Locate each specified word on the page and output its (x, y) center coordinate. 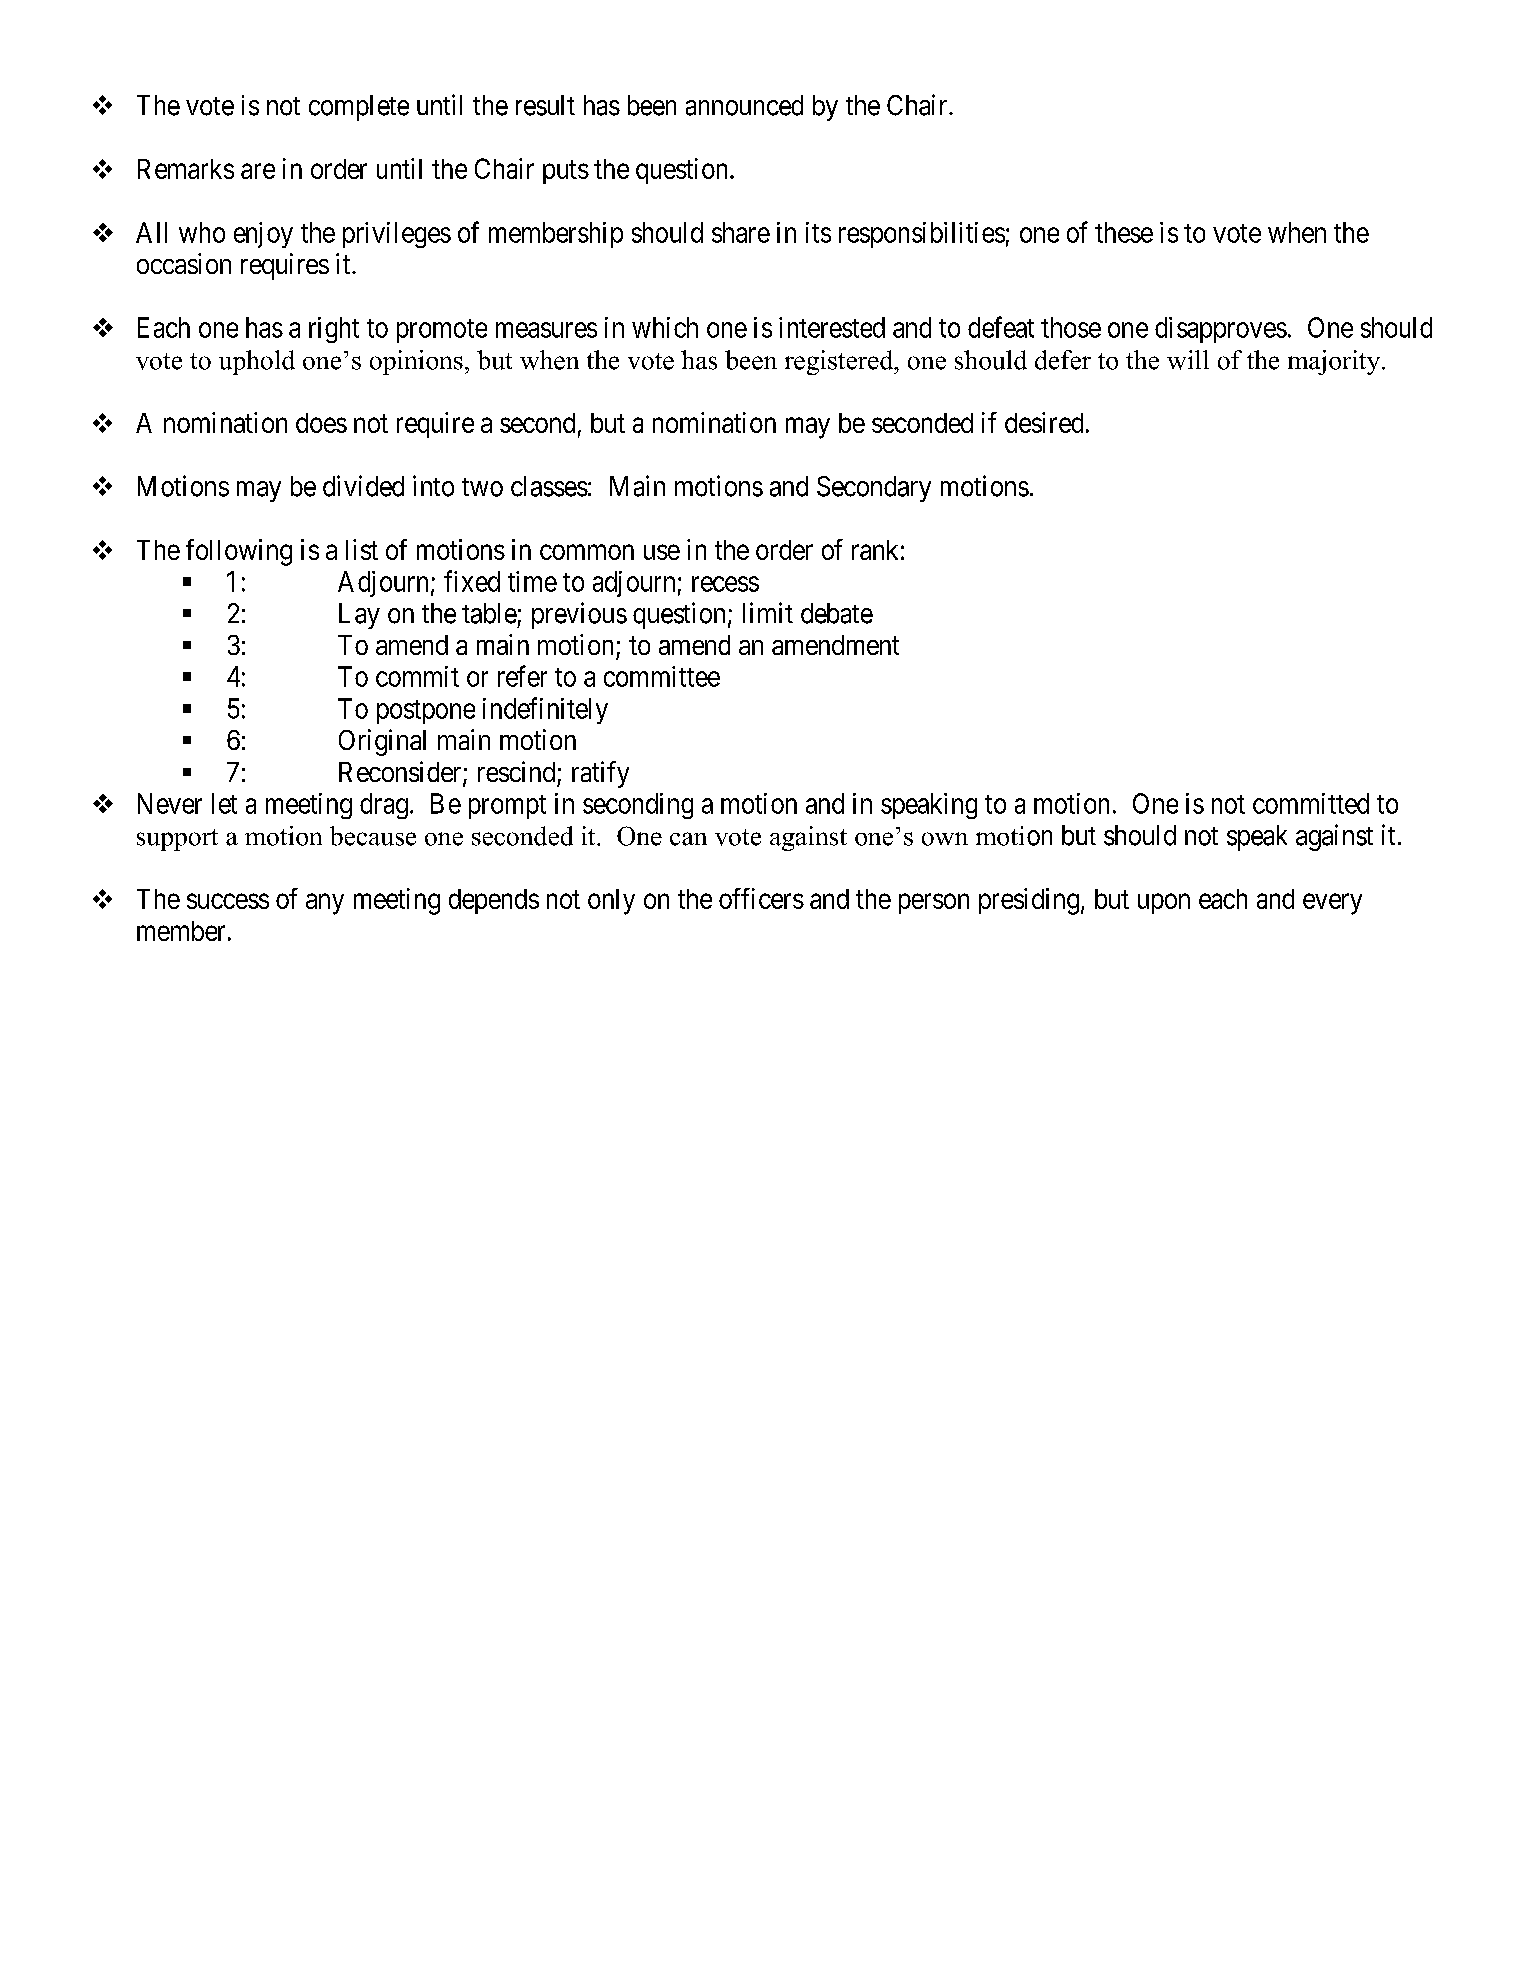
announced (744, 105)
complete (359, 108)
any (325, 904)
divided (363, 486)
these (1124, 232)
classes (549, 486)
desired (1044, 422)
